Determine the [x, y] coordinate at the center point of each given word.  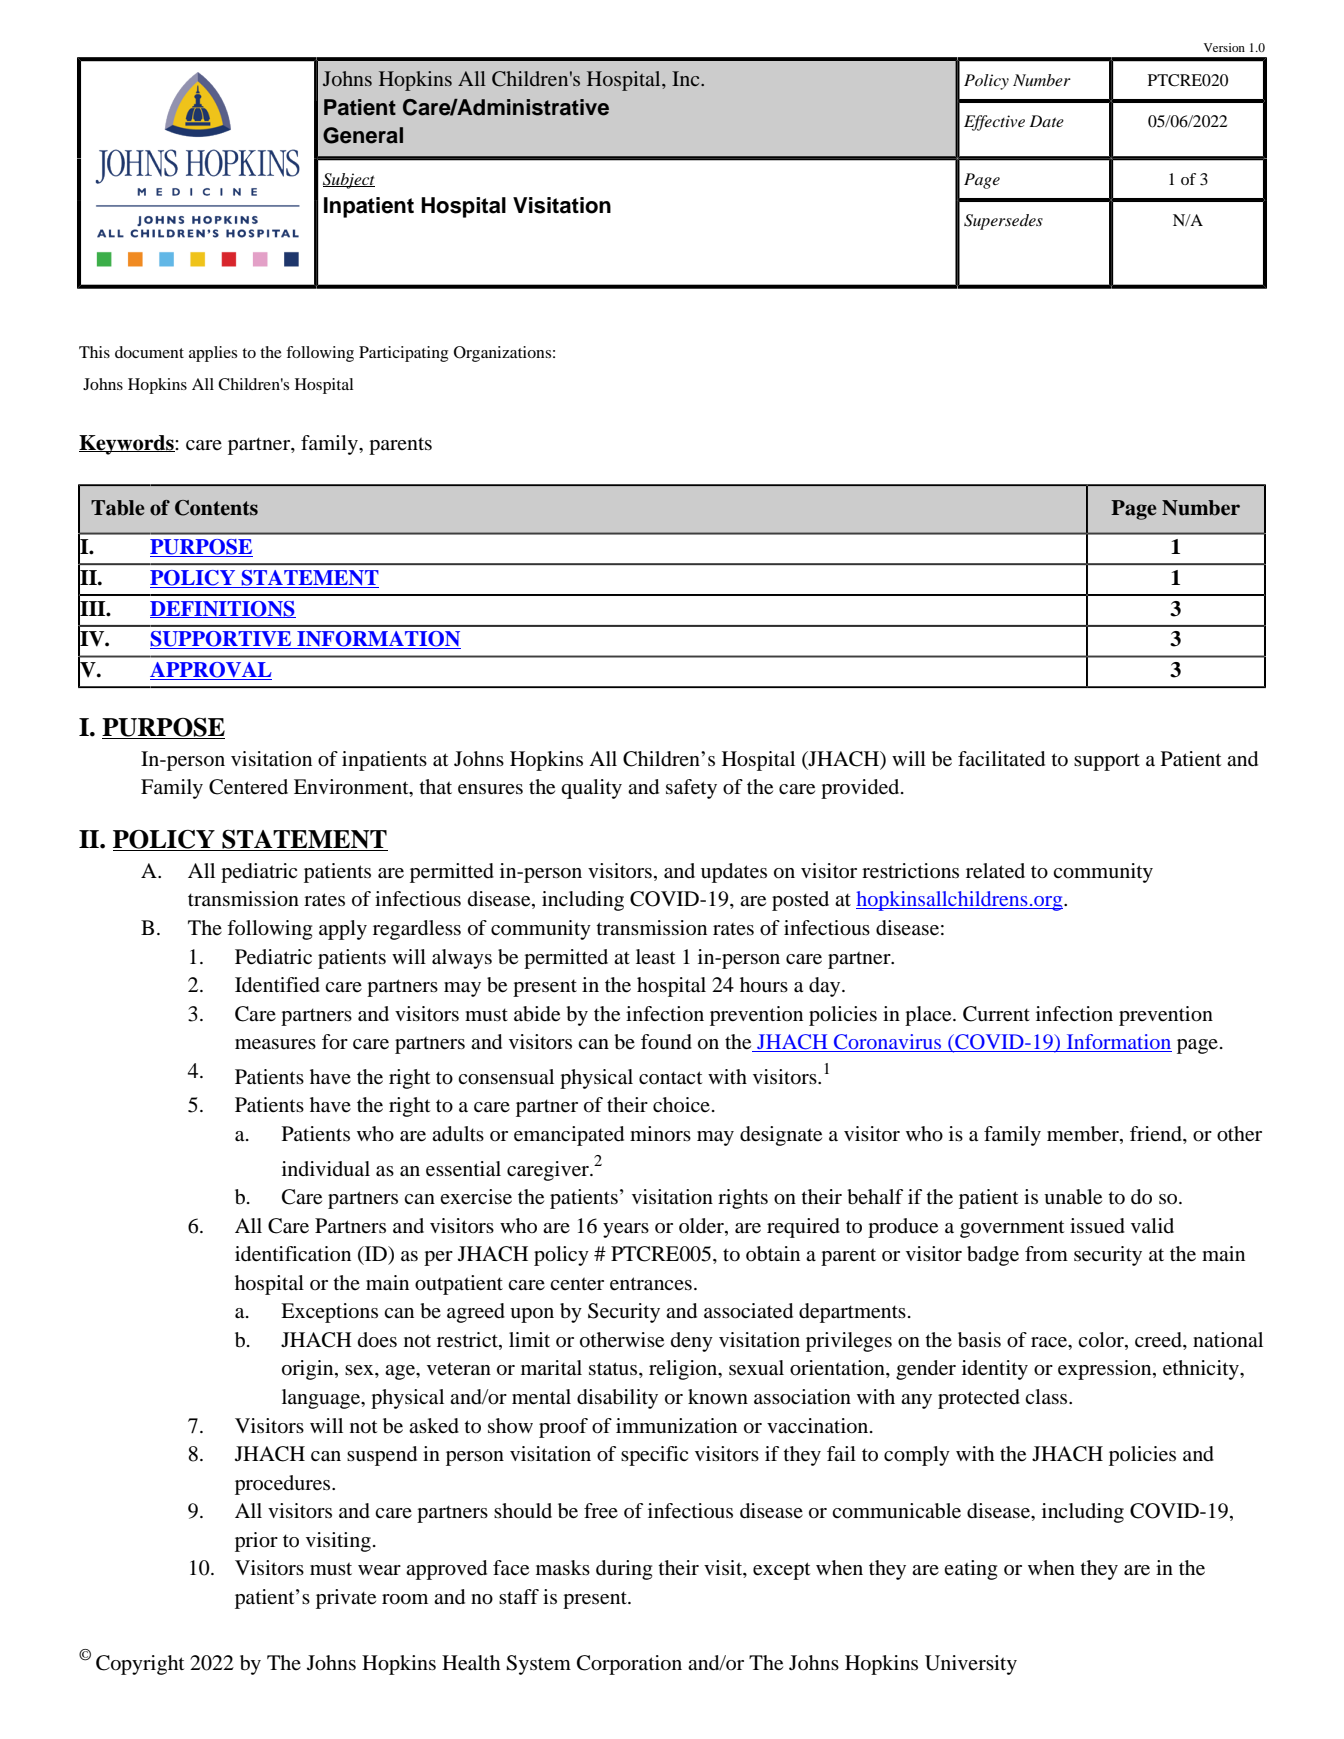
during [624, 1570]
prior [256, 1542]
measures [275, 1044]
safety [691, 789]
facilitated [1001, 759]
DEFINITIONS [223, 609]
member [1084, 1135]
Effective [994, 123]
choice [681, 1104]
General [363, 135]
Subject [349, 181]
